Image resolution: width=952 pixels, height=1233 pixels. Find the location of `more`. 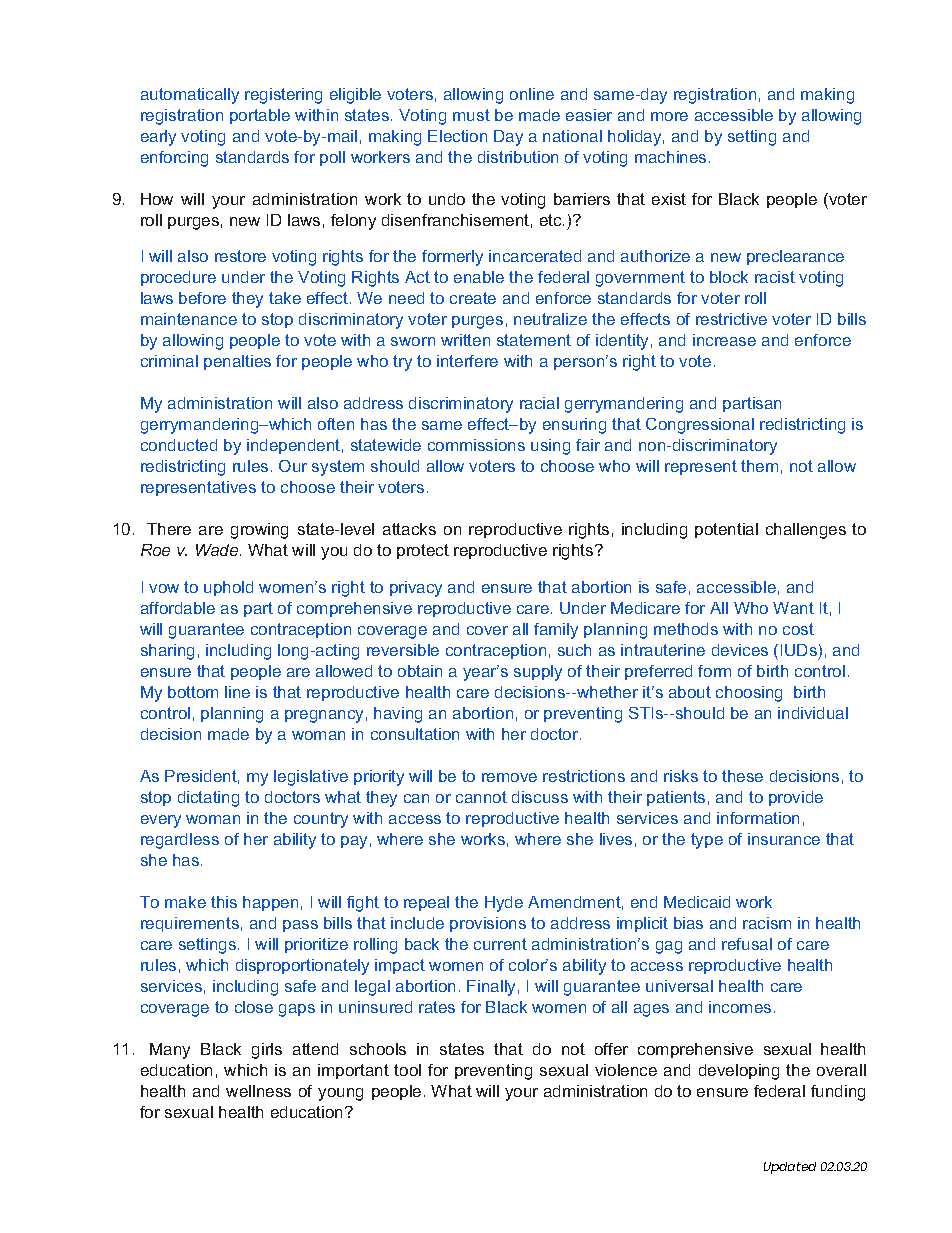

more is located at coordinates (669, 116).
